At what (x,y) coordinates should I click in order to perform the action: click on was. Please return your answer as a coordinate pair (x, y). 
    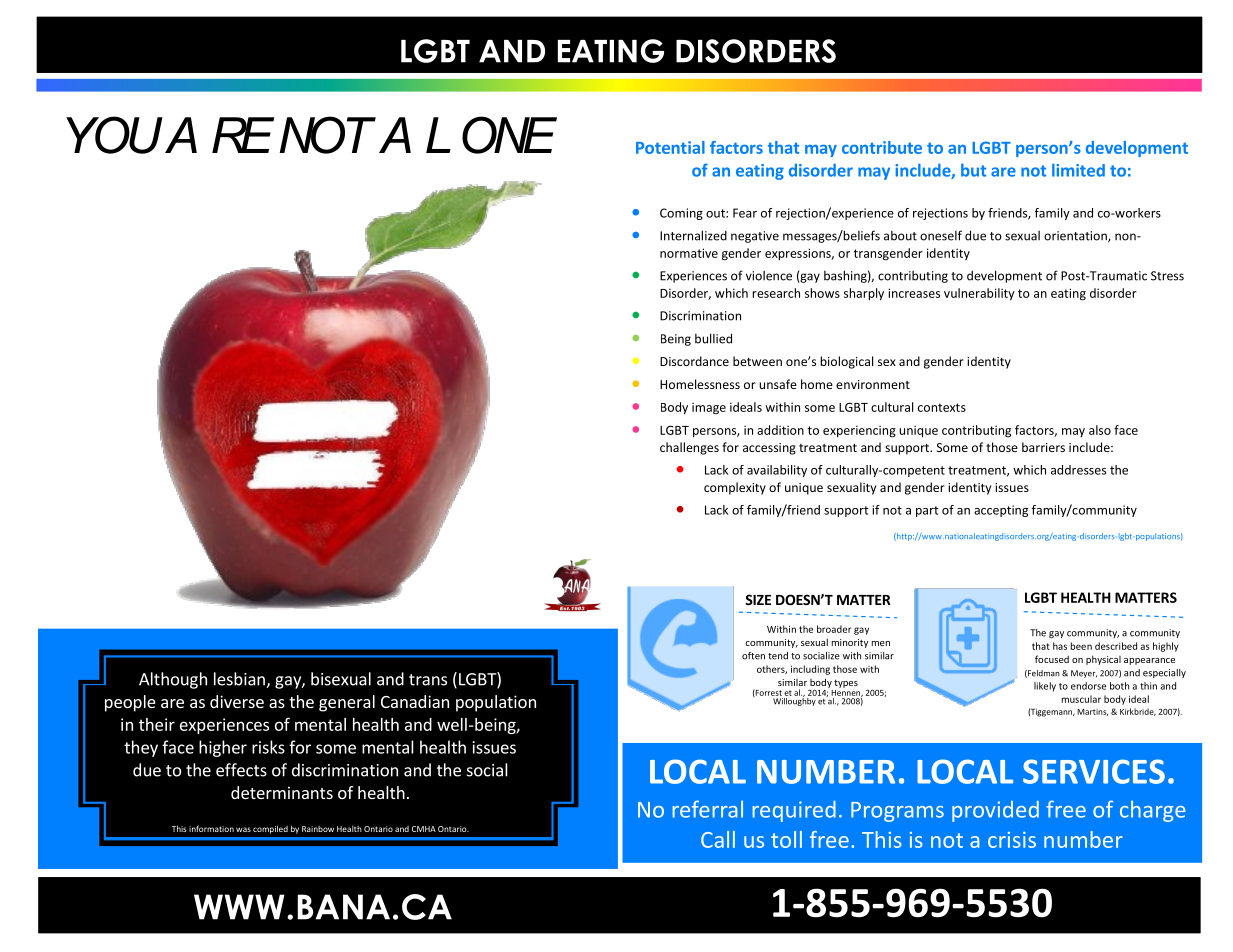
    Looking at the image, I should click on (243, 829).
